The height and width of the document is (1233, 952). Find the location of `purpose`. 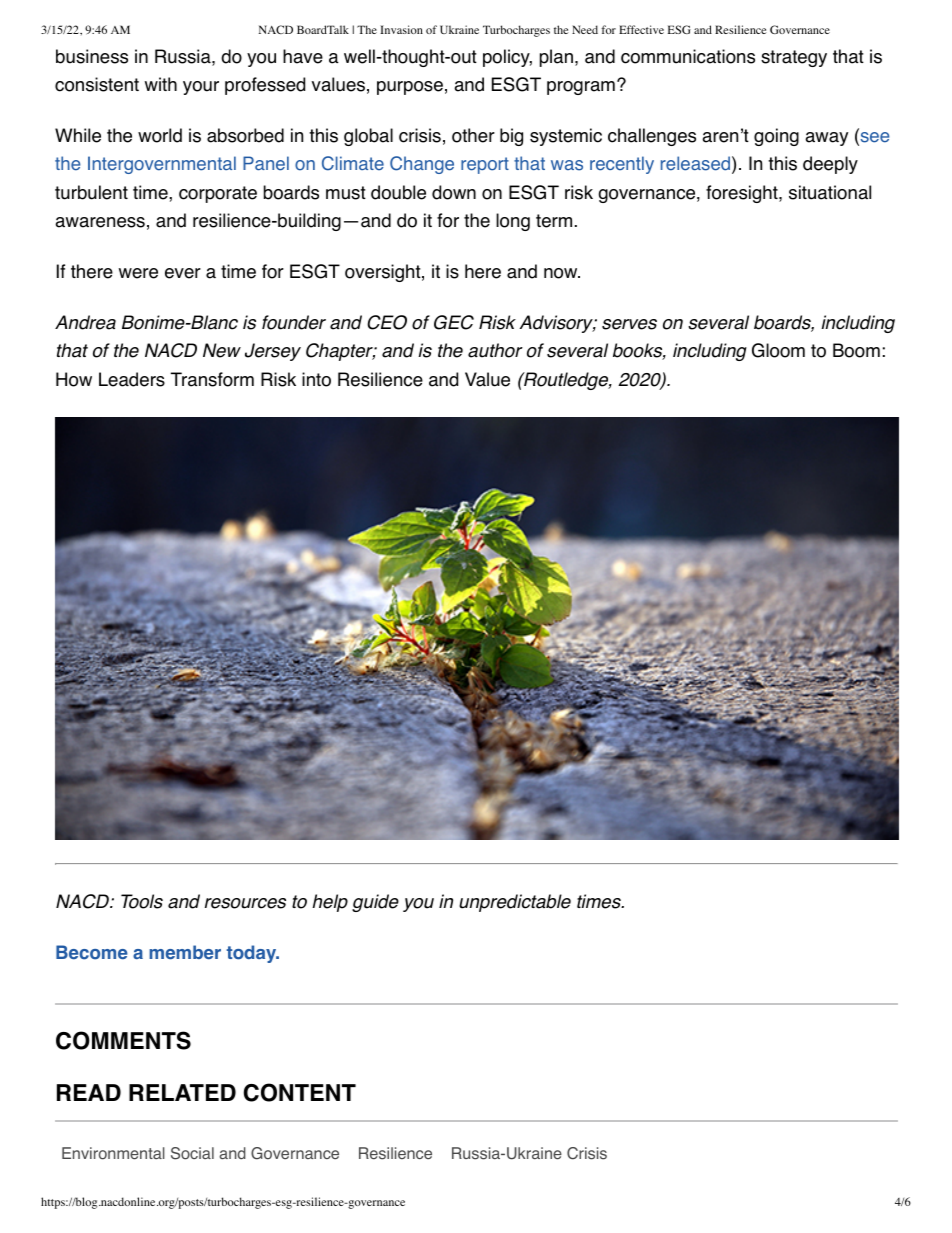

purpose is located at coordinates (410, 88).
